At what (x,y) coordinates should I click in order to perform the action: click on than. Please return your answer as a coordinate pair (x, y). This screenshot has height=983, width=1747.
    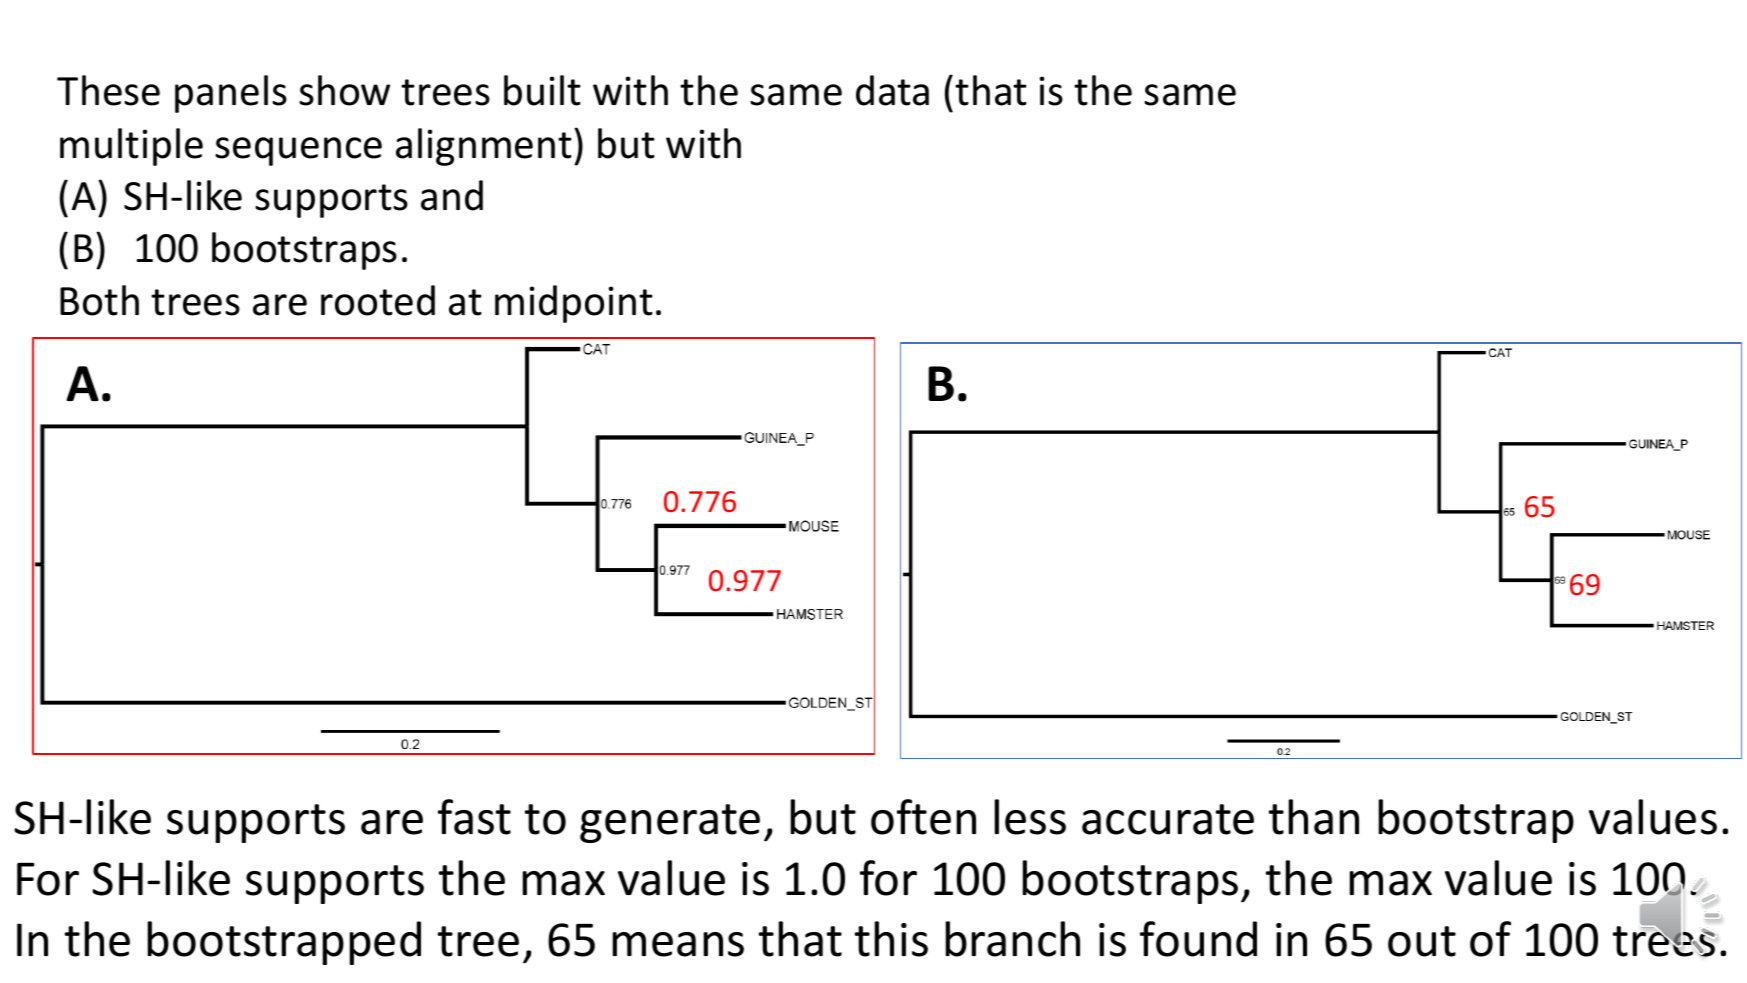
    Looking at the image, I should click on (1314, 817).
